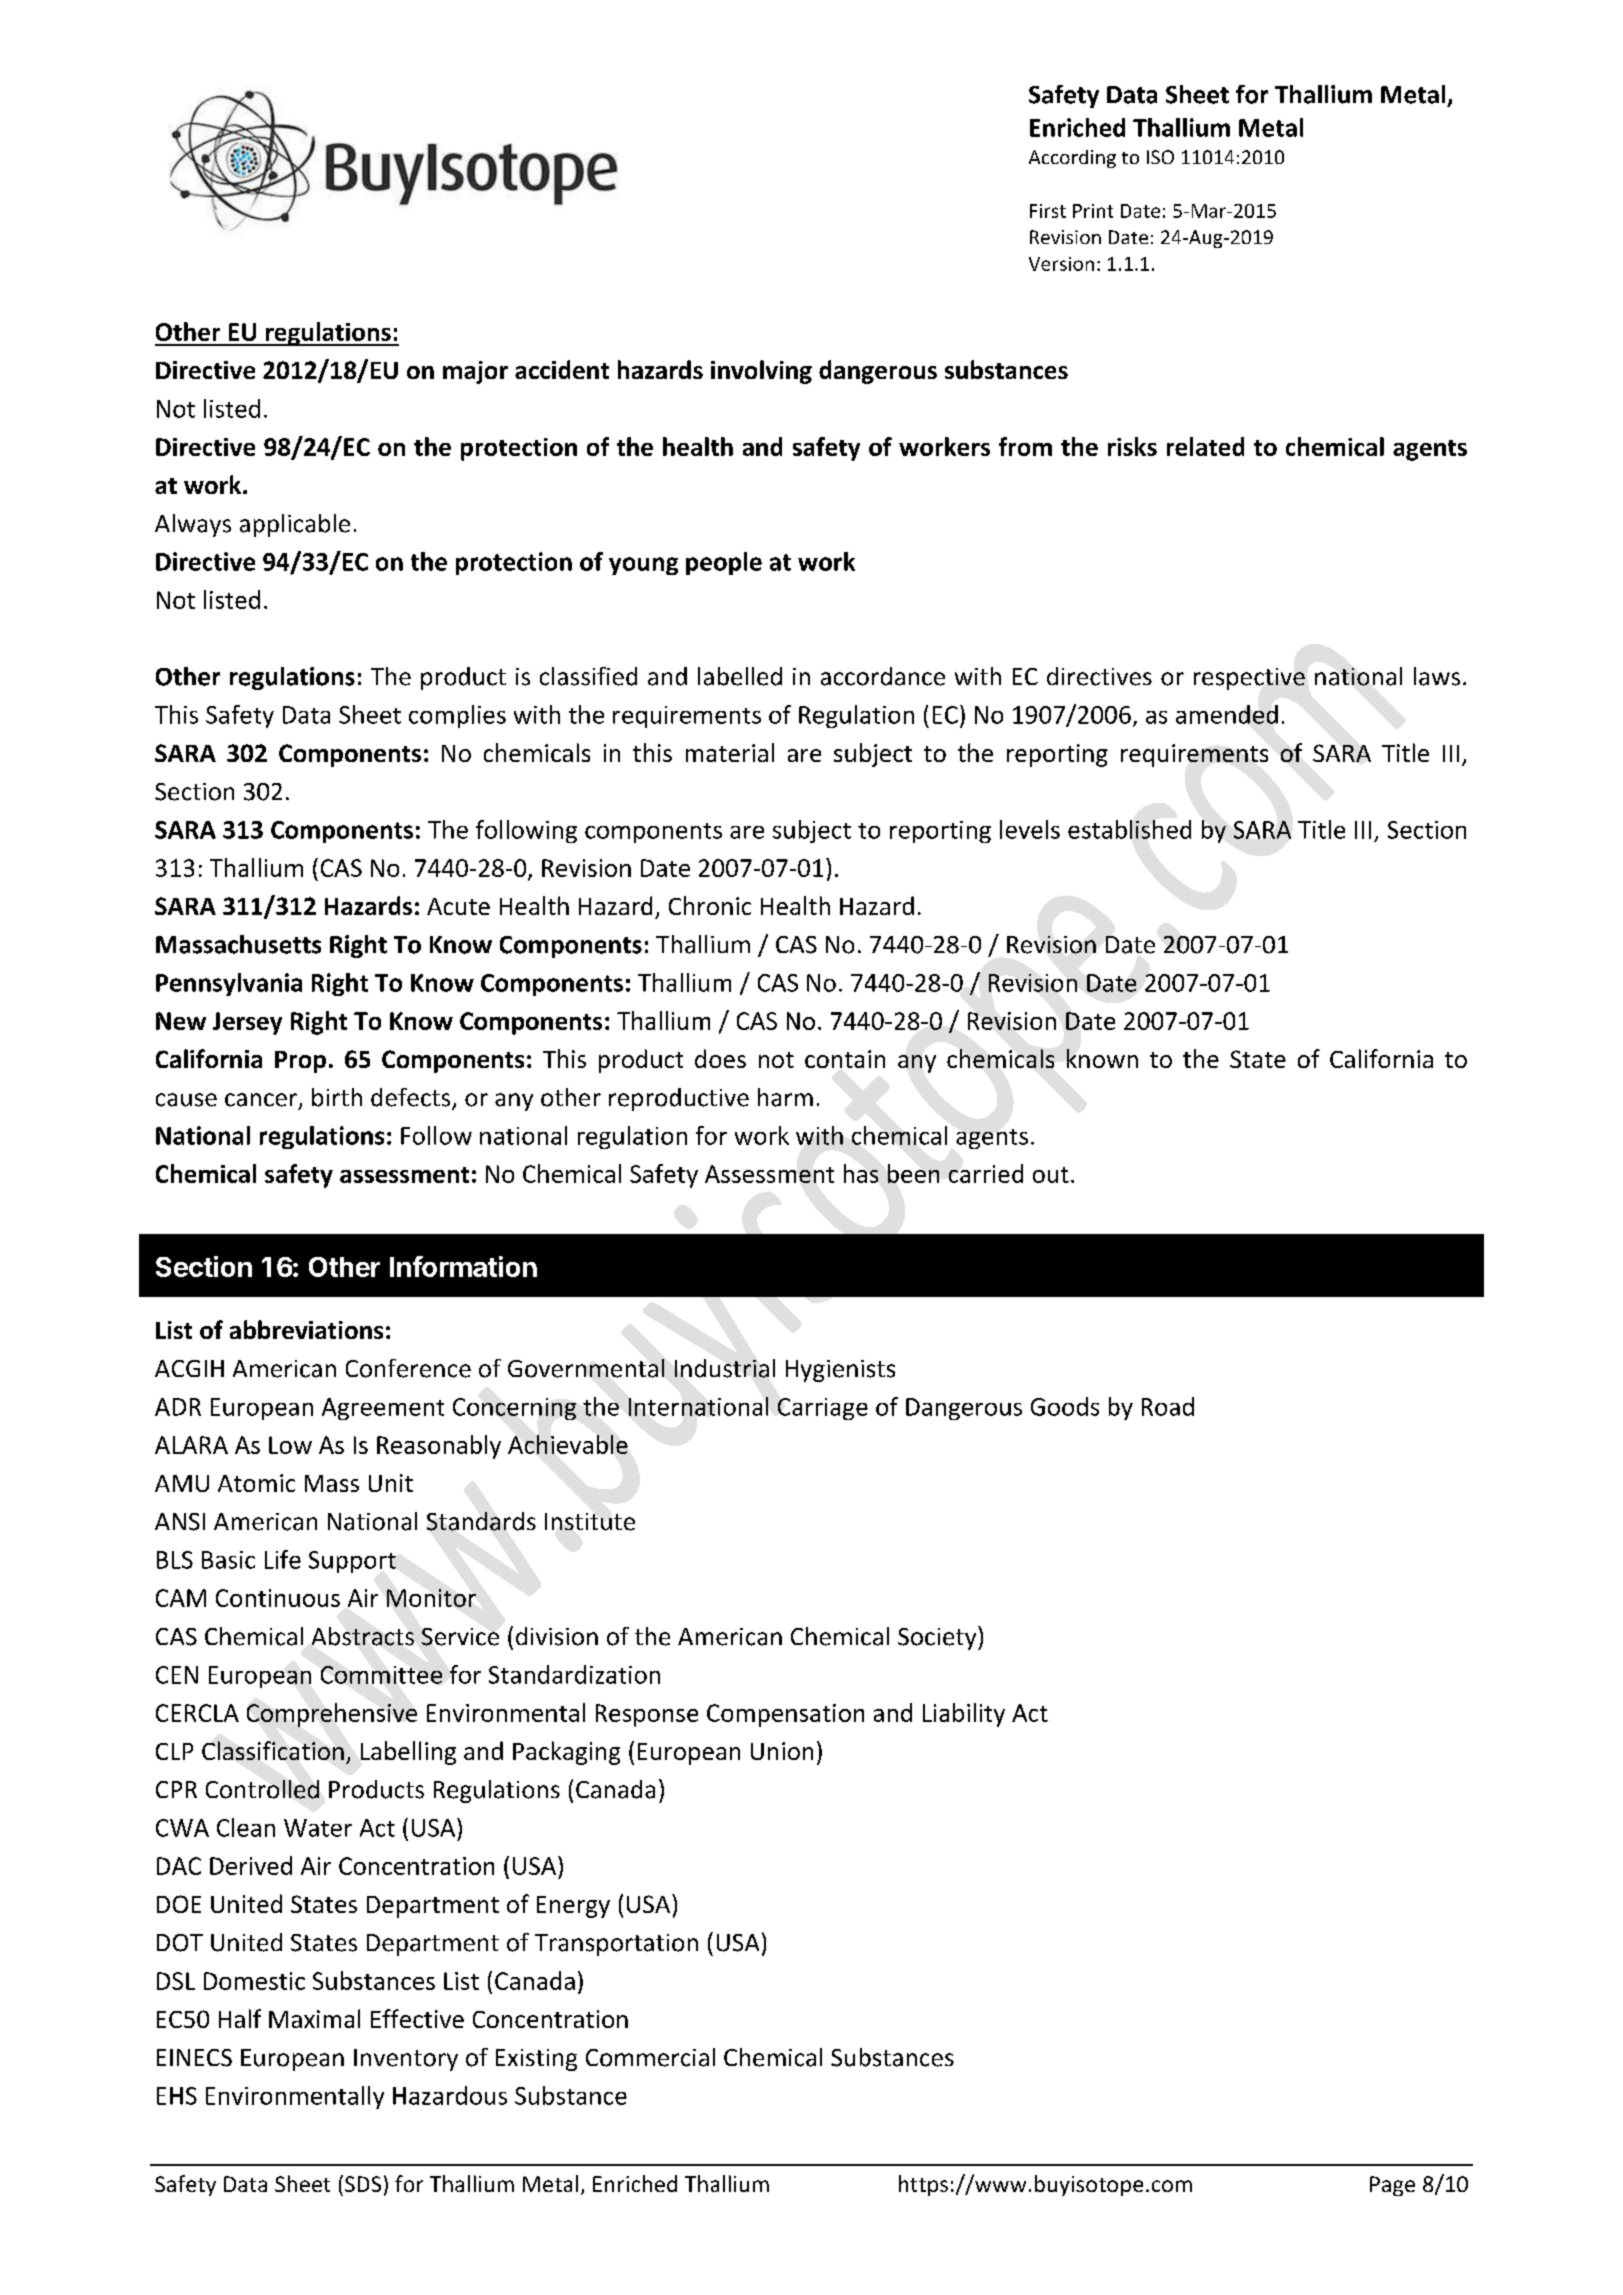  What do you see at coordinates (363, 2184) in the page?
I see `SDS` at bounding box center [363, 2184].
